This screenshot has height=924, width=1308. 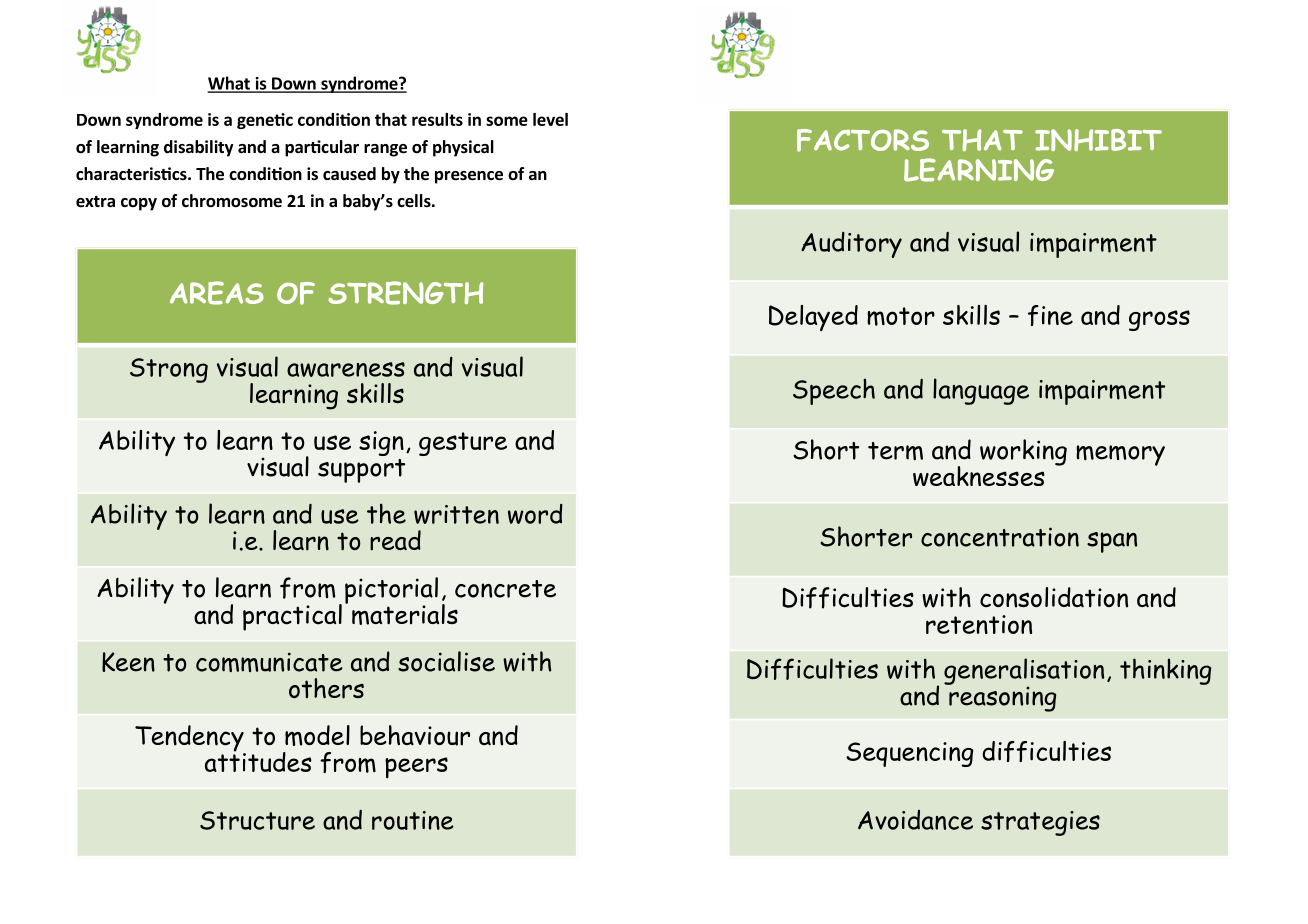 What do you see at coordinates (550, 119) in the screenshot?
I see `level` at bounding box center [550, 119].
